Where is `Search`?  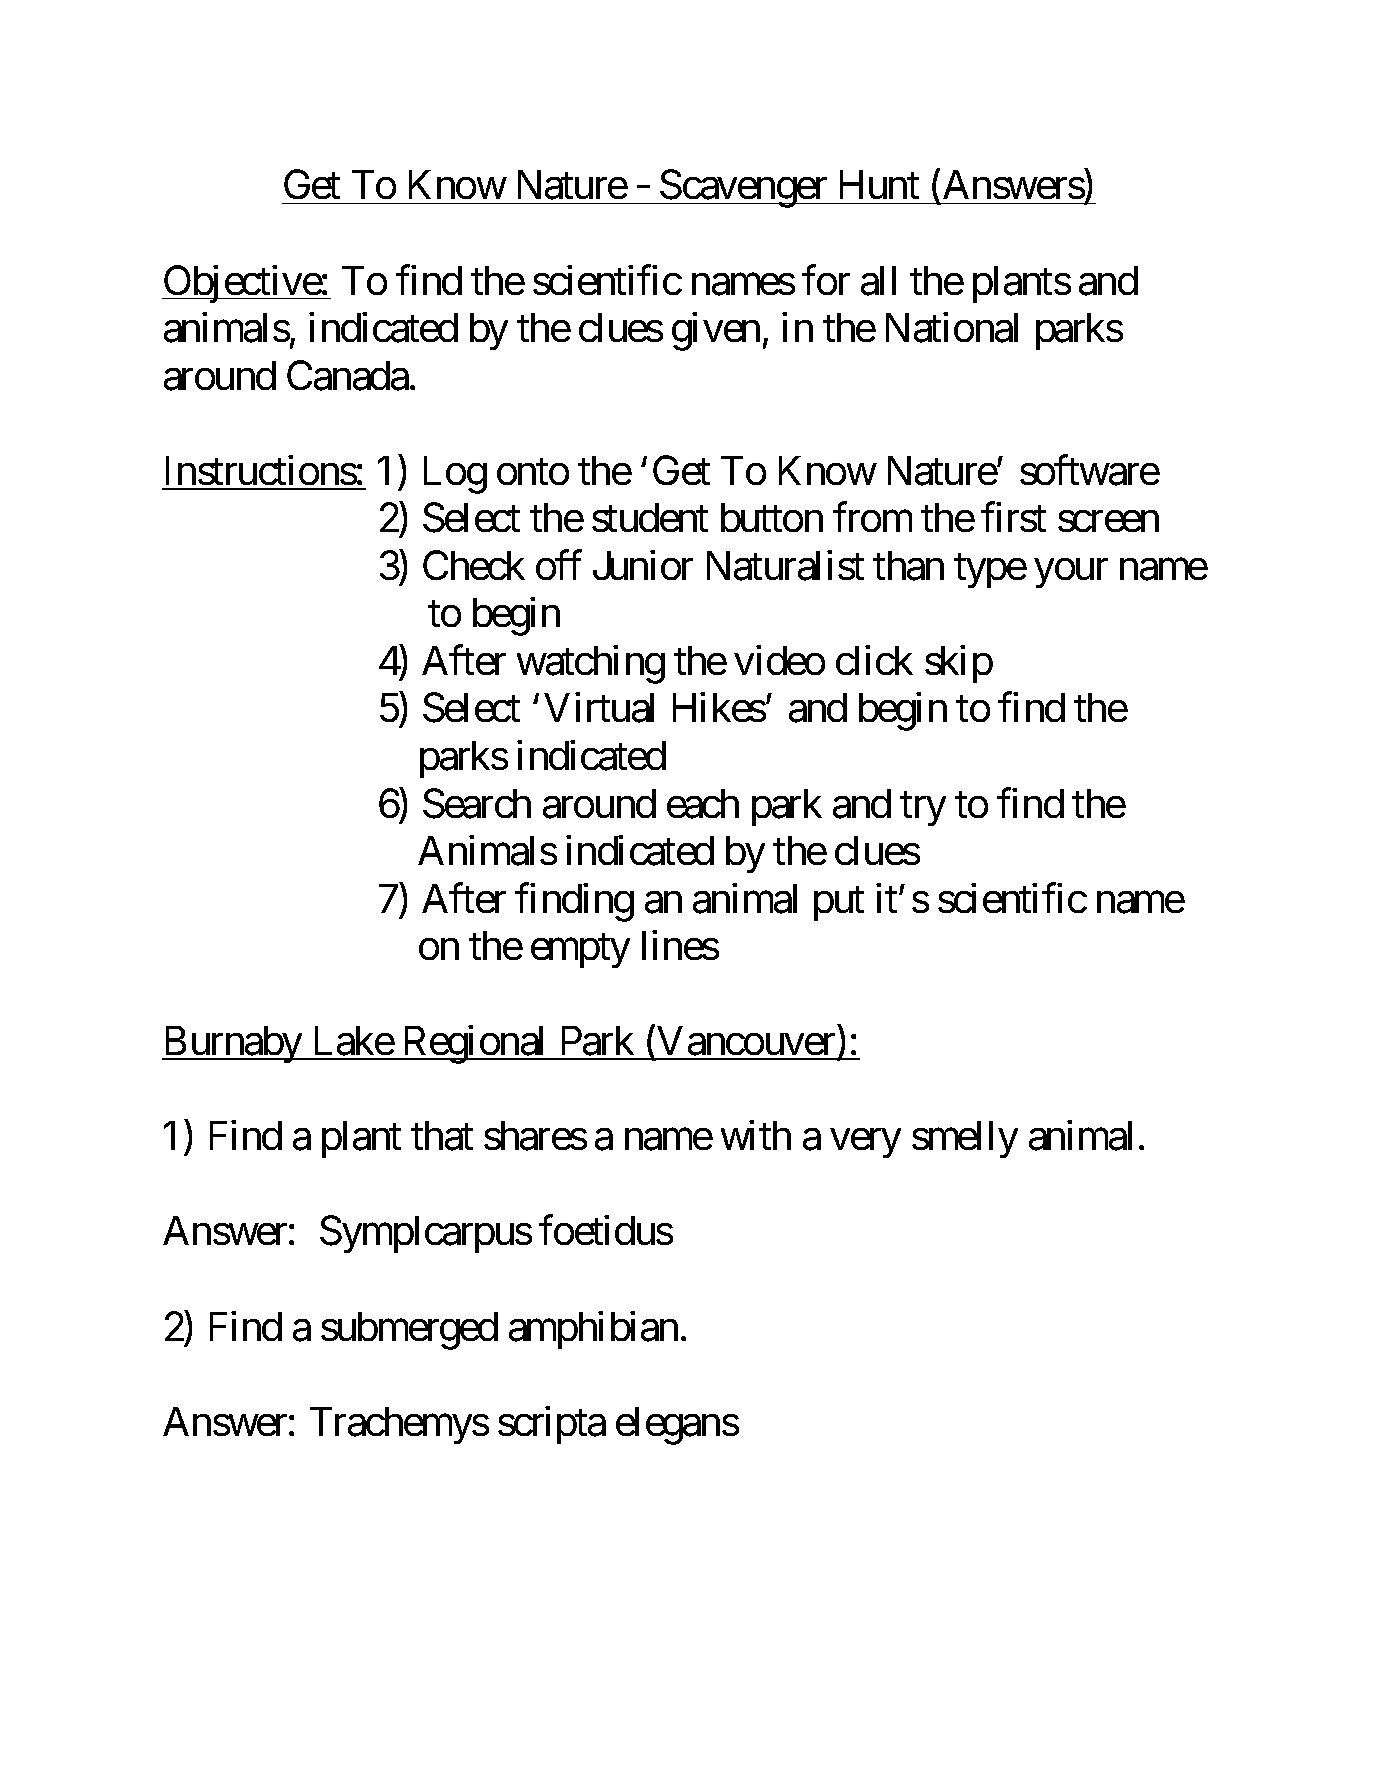
Search is located at coordinates (477, 803).
